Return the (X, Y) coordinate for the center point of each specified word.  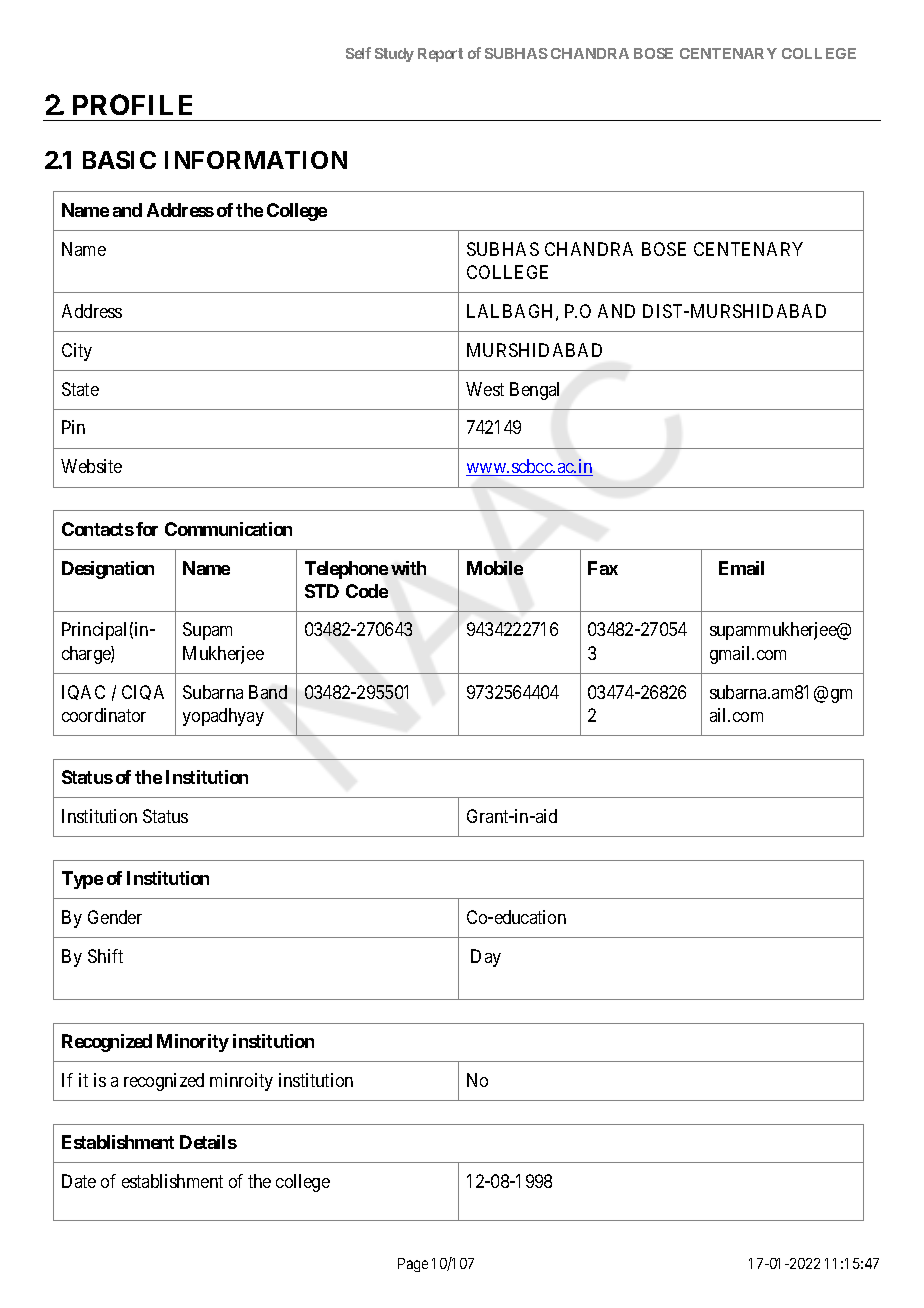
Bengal (534, 391)
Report (440, 55)
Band (268, 692)
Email (741, 568)
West (485, 389)
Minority (193, 1043)
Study (394, 55)
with (408, 568)
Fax (603, 568)
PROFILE (132, 104)
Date (79, 1181)
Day (486, 958)
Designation (108, 570)
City (77, 352)
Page (413, 1265)
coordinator (104, 715)
